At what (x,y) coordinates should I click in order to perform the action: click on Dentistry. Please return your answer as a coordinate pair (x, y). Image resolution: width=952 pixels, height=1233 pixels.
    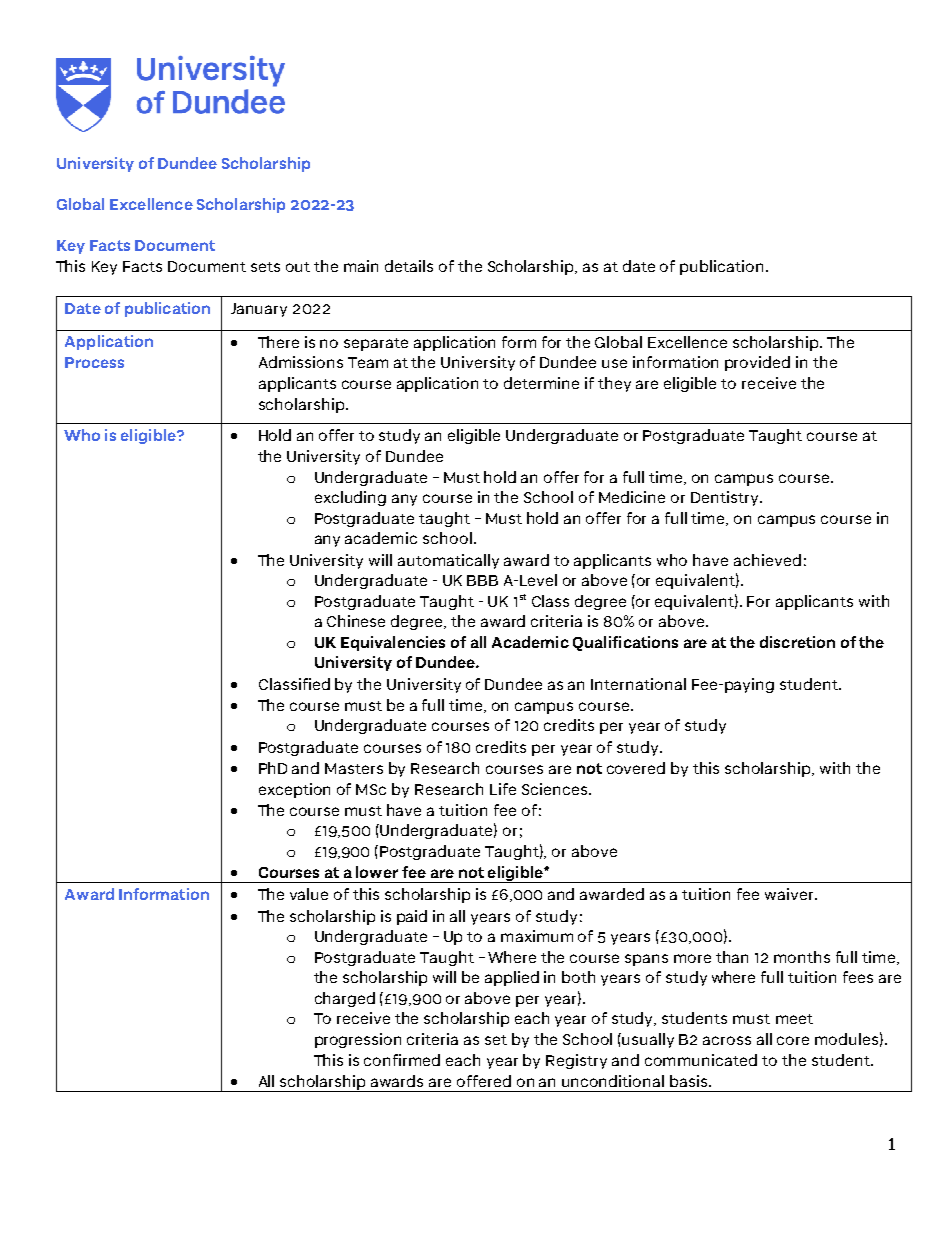
    Looking at the image, I should click on (726, 498).
